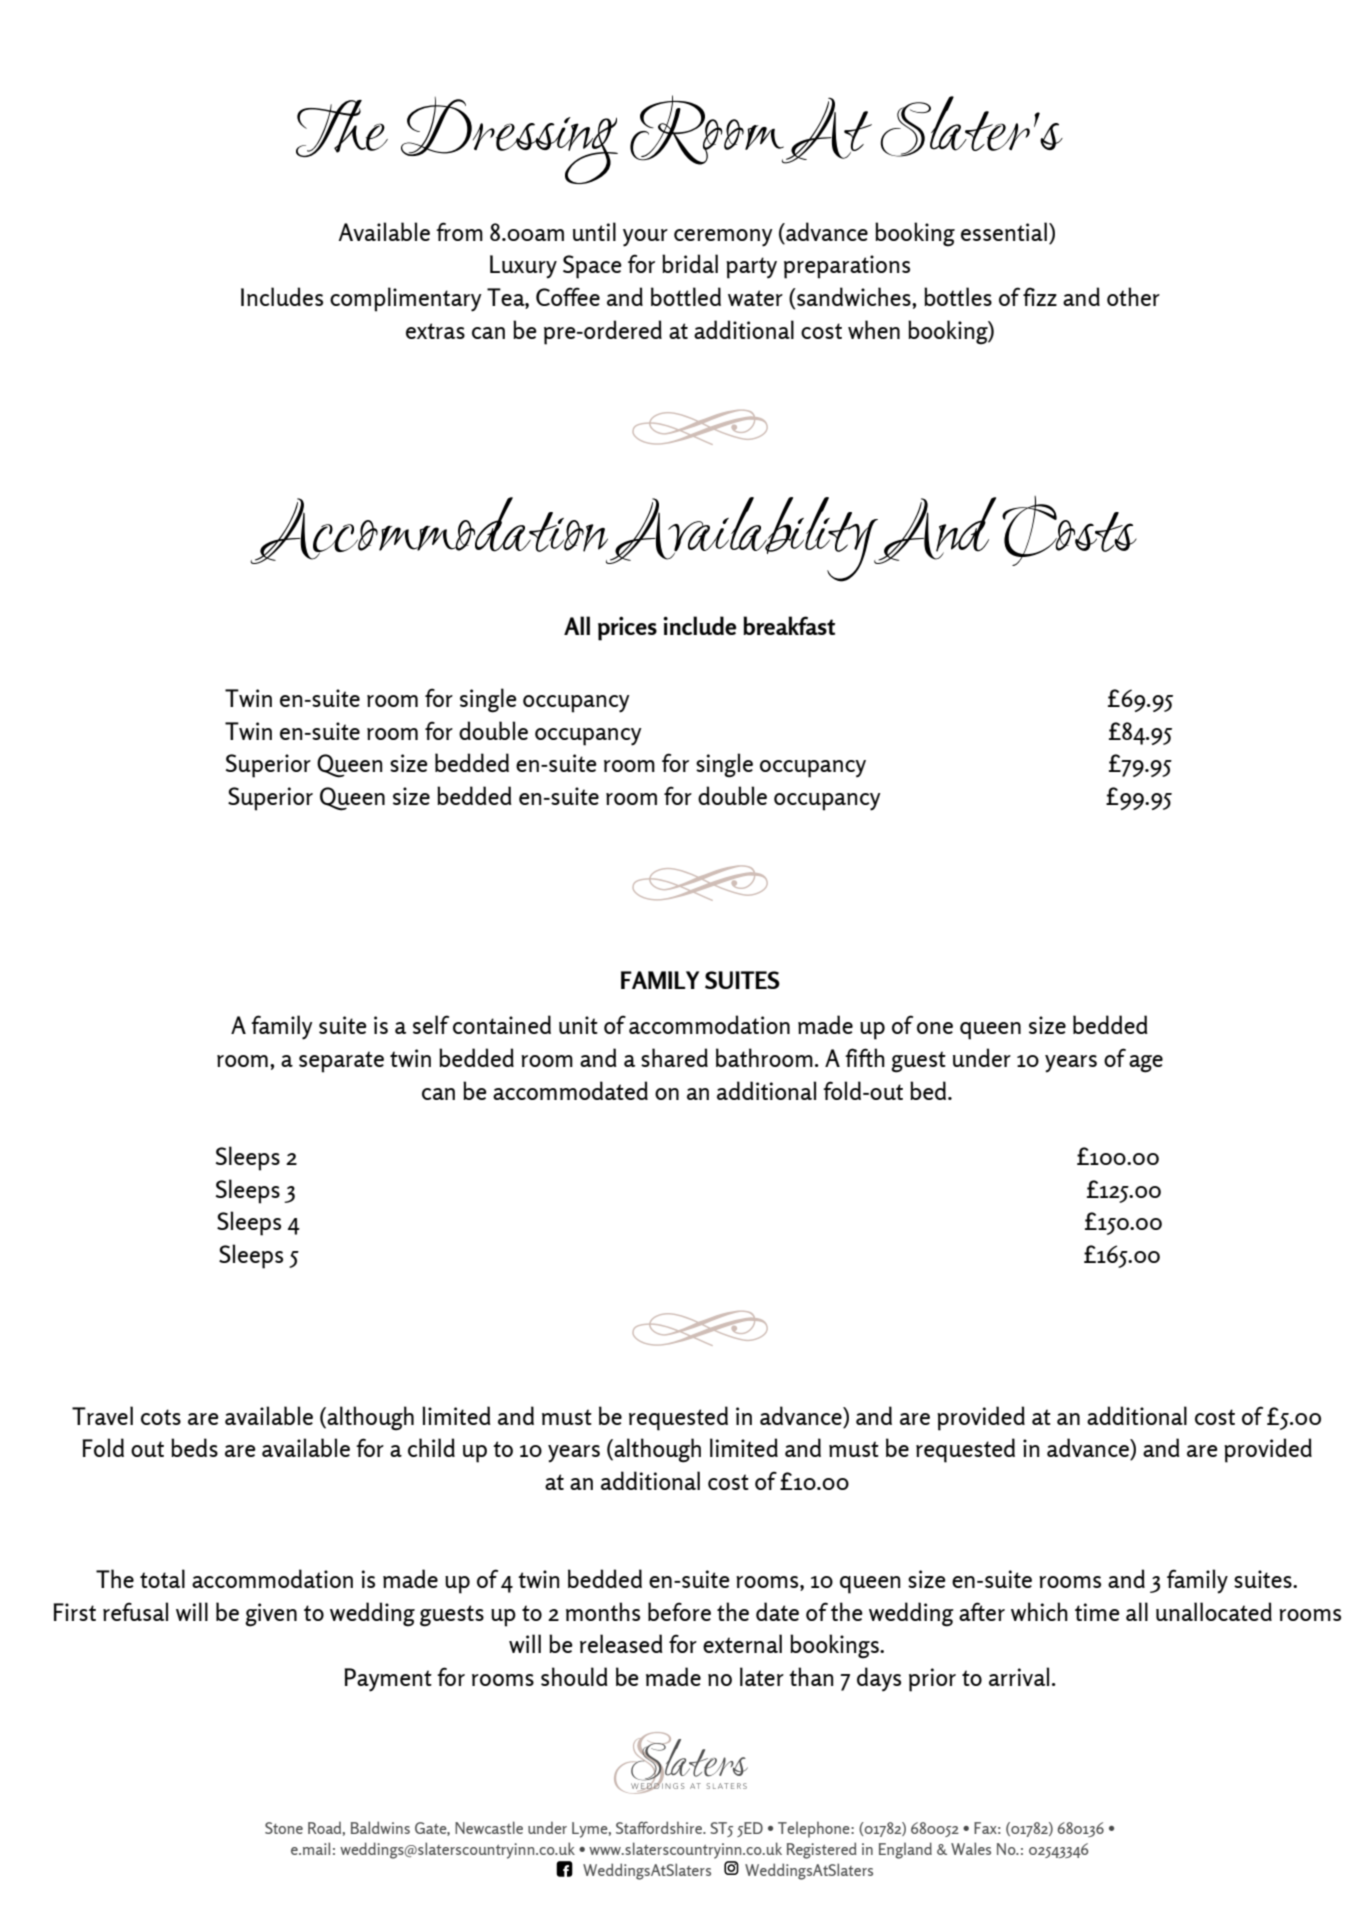 The height and width of the document is (1930, 1365). I want to click on essential, so click(1004, 231).
